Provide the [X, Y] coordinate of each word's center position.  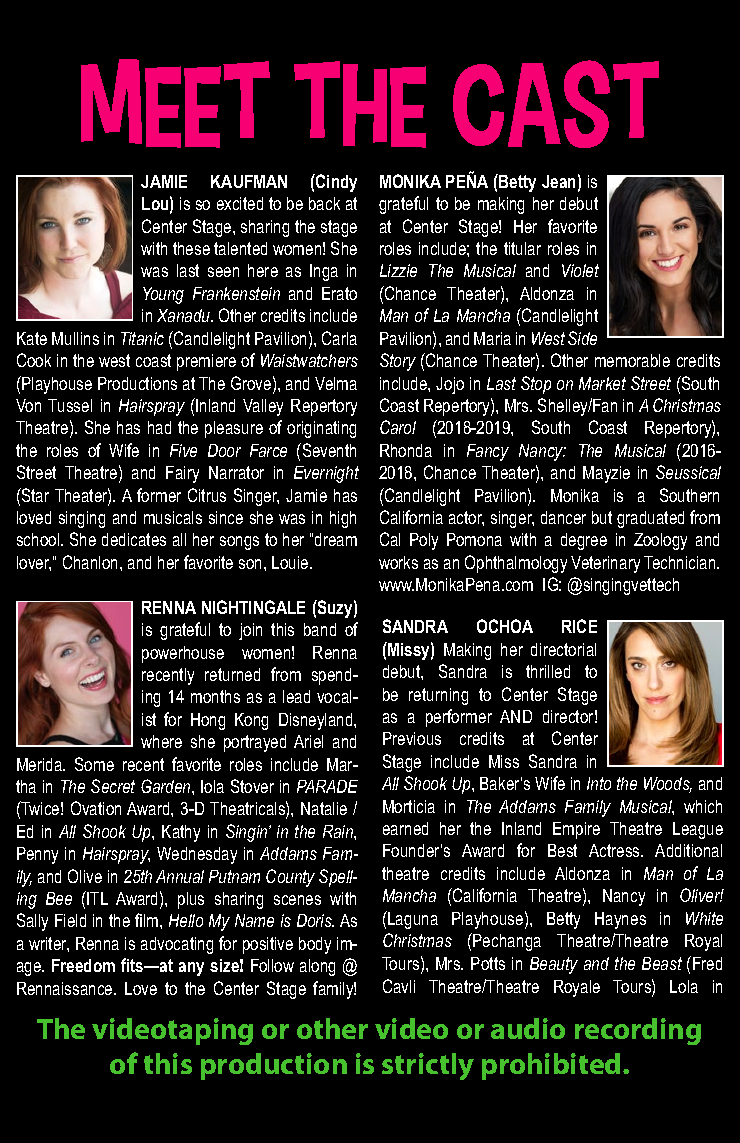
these [191, 248]
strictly [428, 1066]
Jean [558, 181]
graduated [650, 519]
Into [599, 783]
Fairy [182, 474]
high [343, 519]
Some [94, 764]
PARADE [327, 786]
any [191, 969]
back [324, 203]
